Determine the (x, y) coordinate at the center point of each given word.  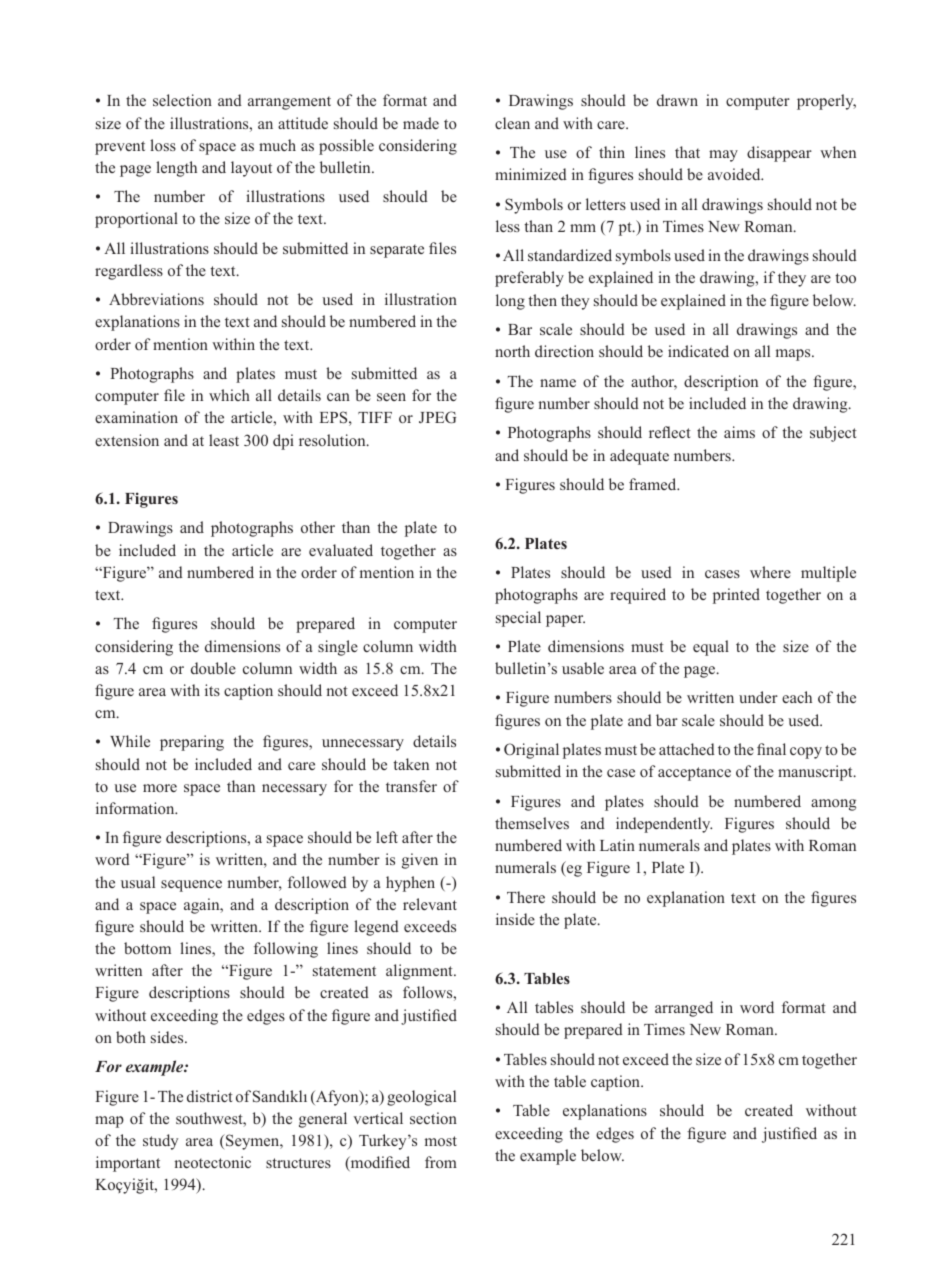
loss (163, 145)
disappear (779, 154)
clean (512, 123)
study (160, 1142)
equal (711, 648)
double (213, 668)
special (518, 619)
